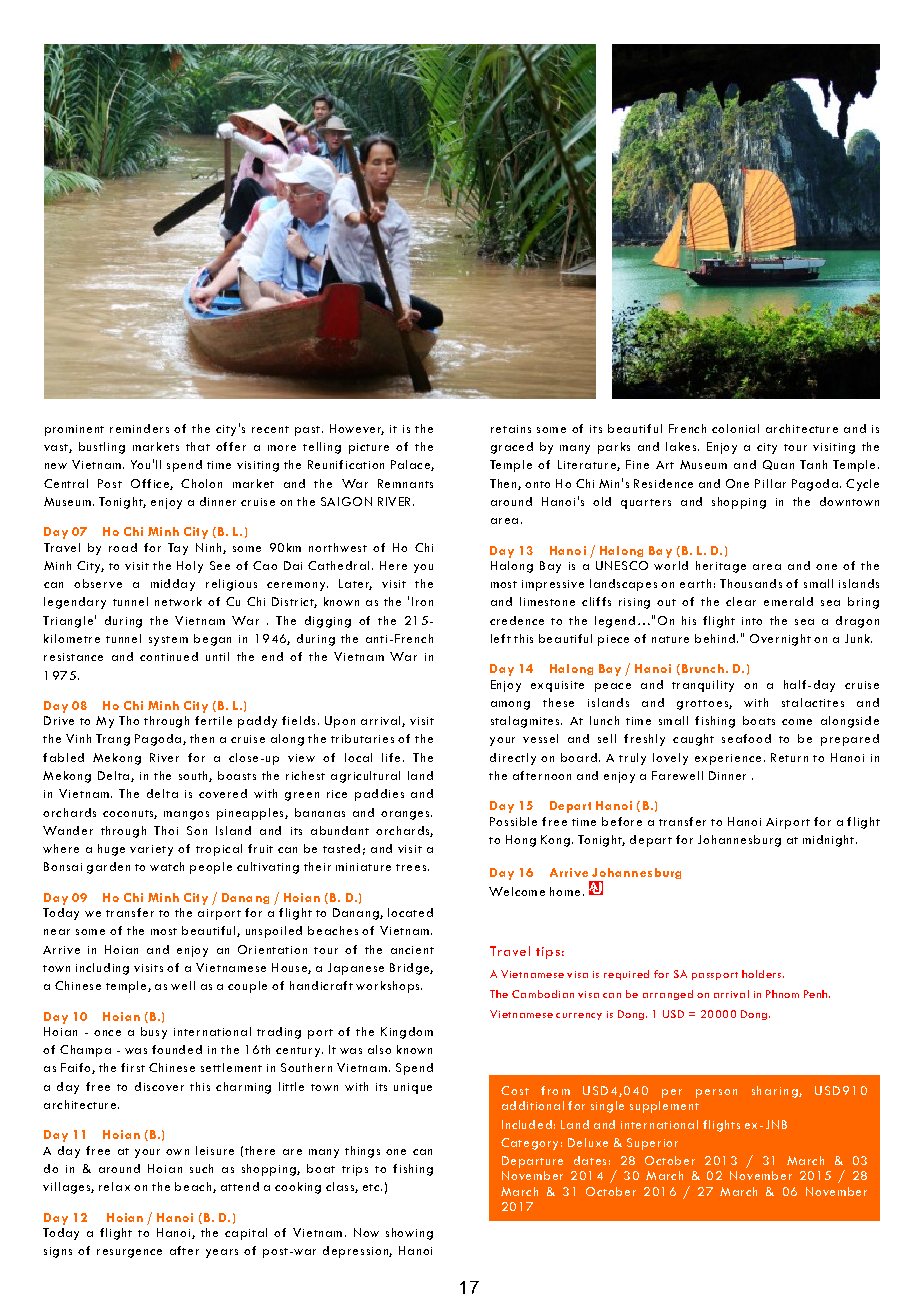 This image has width=924, height=1308. What do you see at coordinates (198, 446) in the image?
I see `that` at bounding box center [198, 446].
